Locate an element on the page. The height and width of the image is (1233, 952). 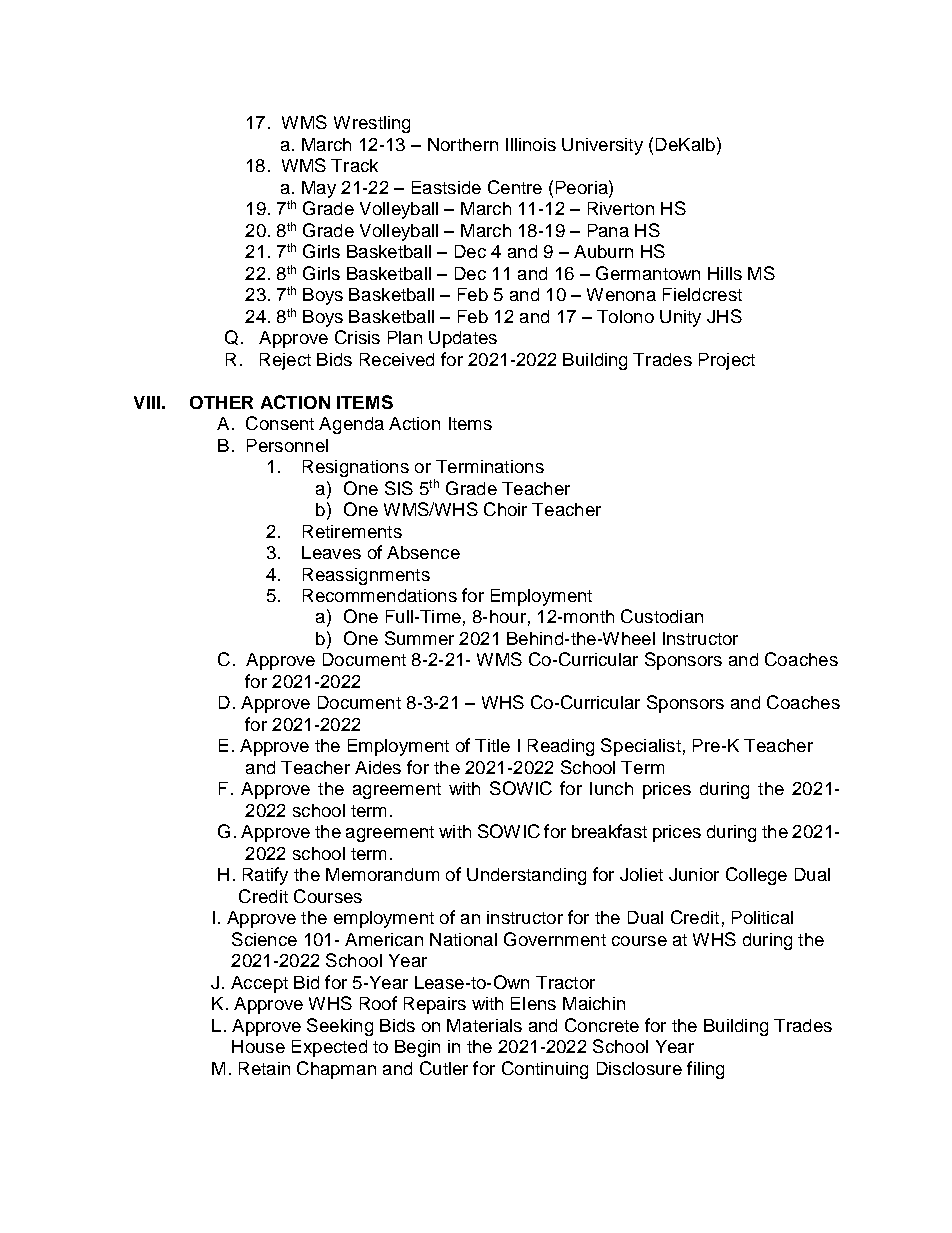
Aides is located at coordinates (378, 767).
